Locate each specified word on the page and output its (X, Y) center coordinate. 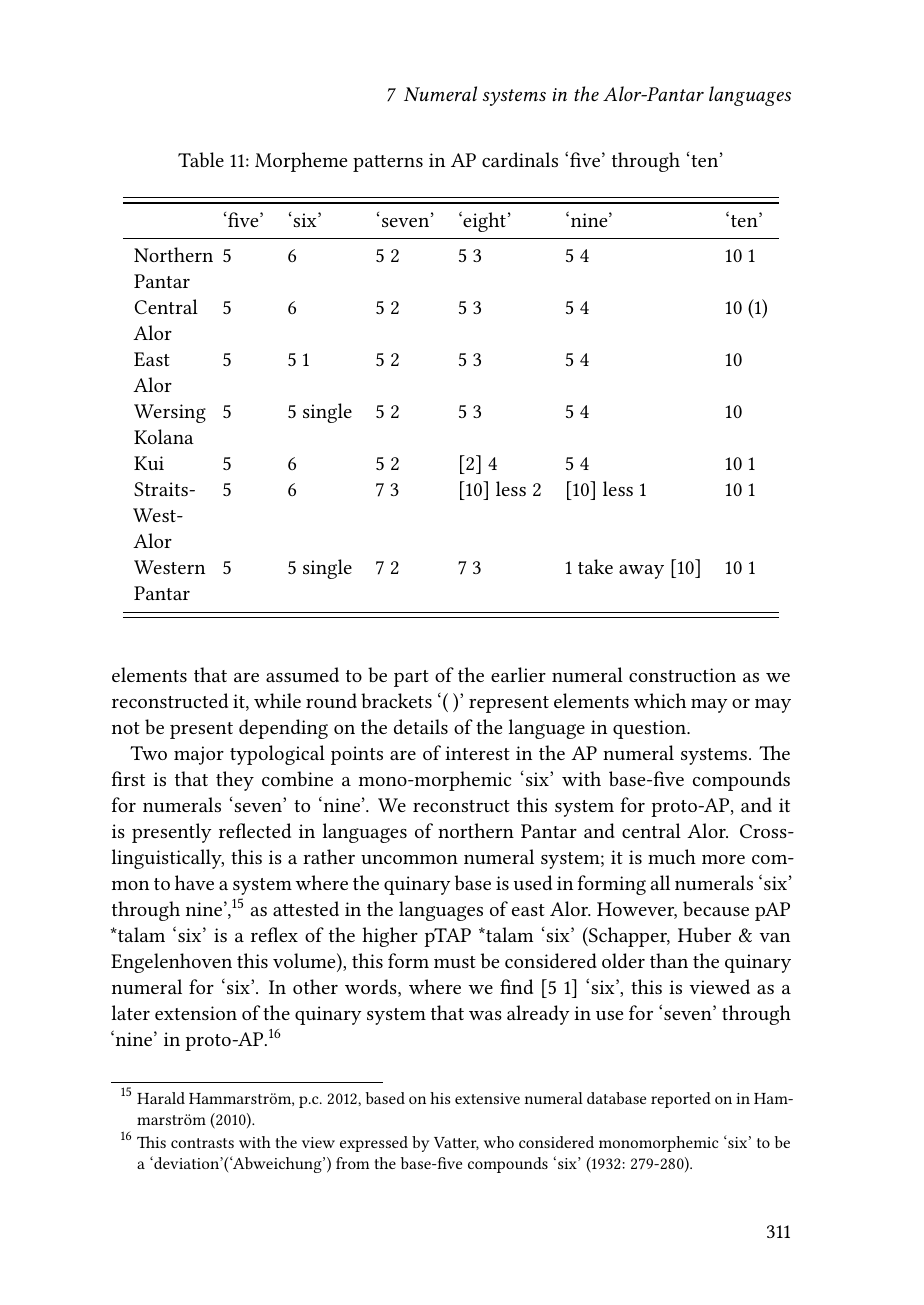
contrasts (202, 1143)
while (277, 700)
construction (682, 675)
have (194, 882)
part (411, 678)
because (716, 908)
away (641, 572)
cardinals (520, 159)
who (499, 1142)
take (595, 566)
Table (201, 159)
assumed (302, 674)
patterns (388, 163)
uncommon (409, 859)
